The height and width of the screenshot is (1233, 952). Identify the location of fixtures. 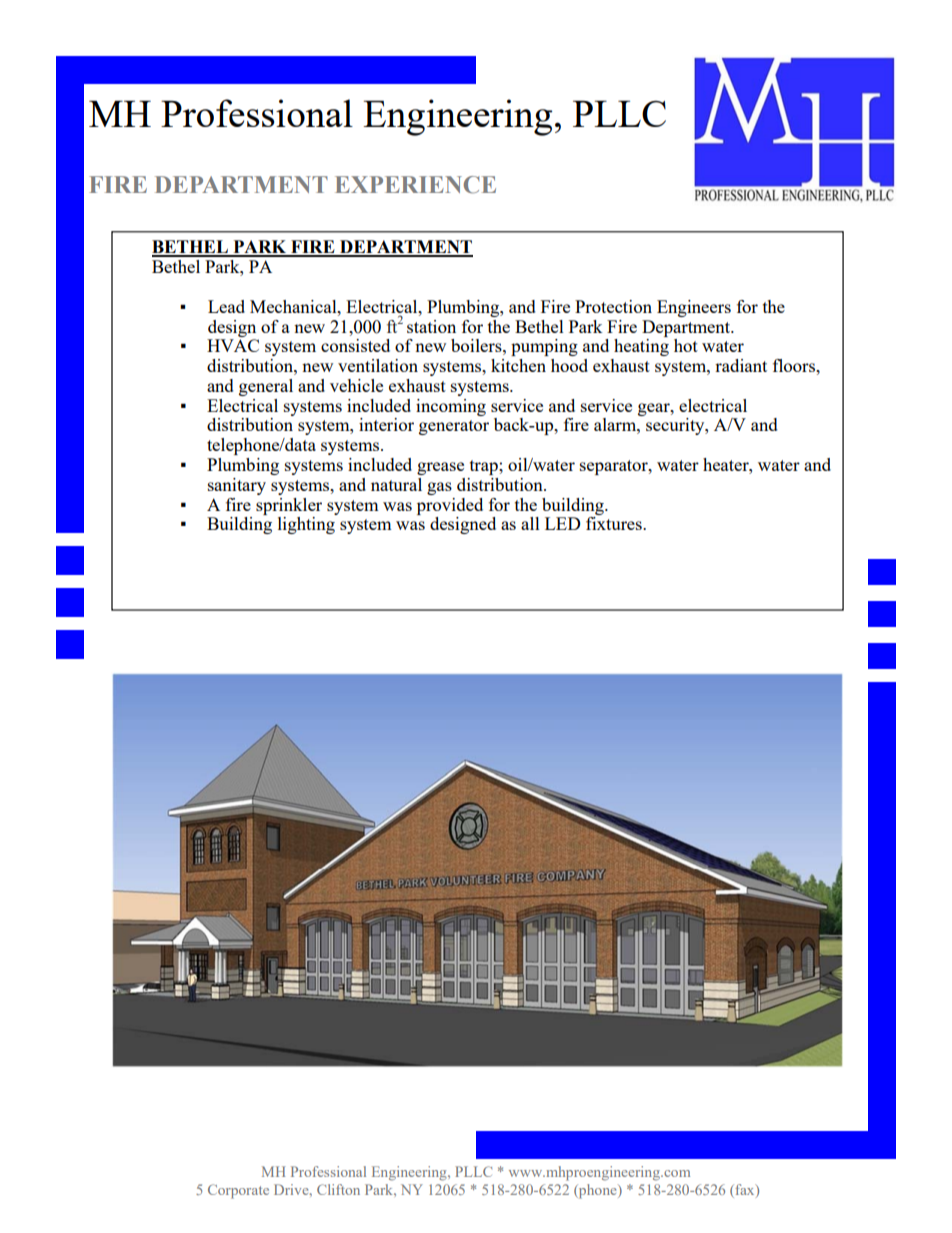
(615, 523).
